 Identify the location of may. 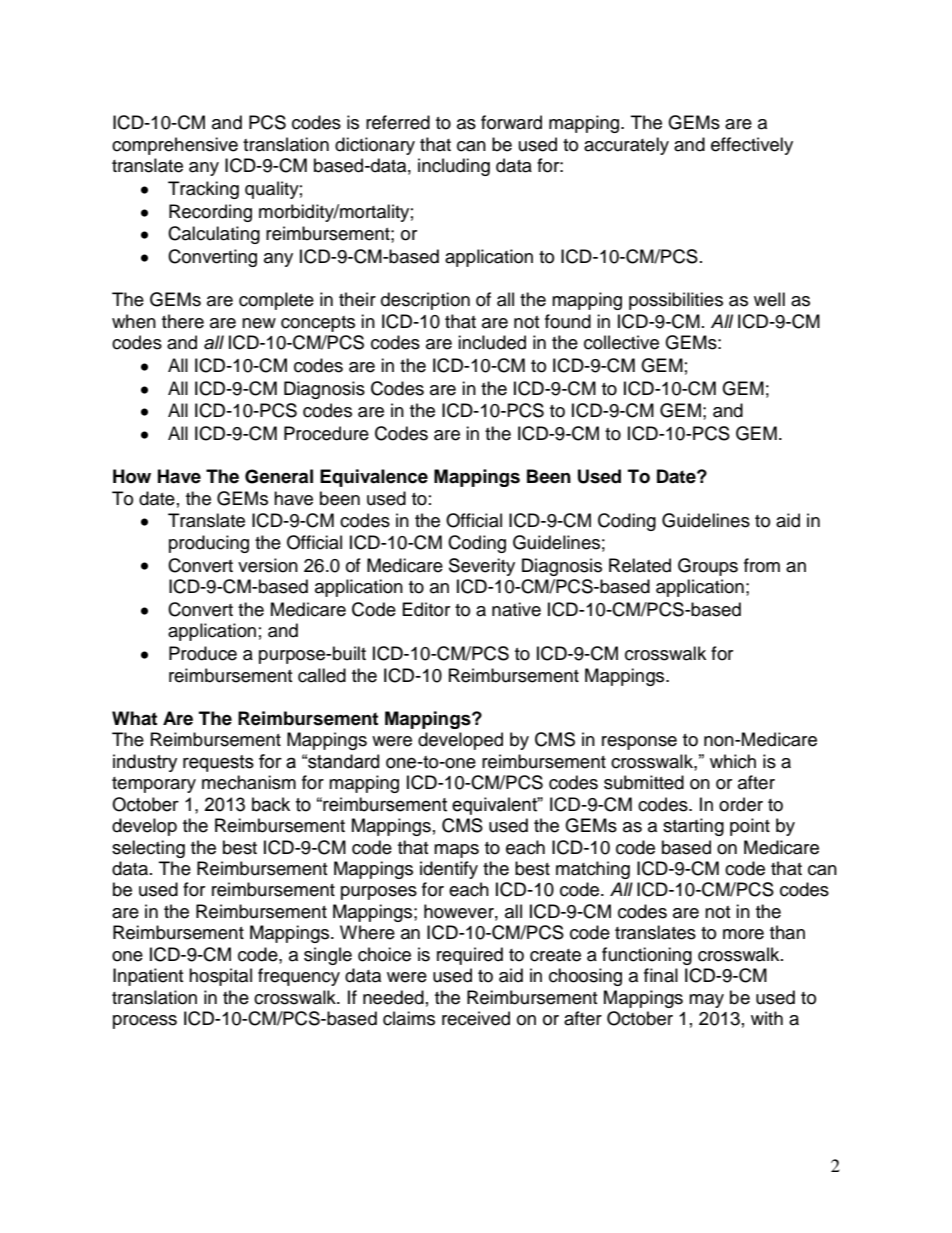
(706, 1001).
